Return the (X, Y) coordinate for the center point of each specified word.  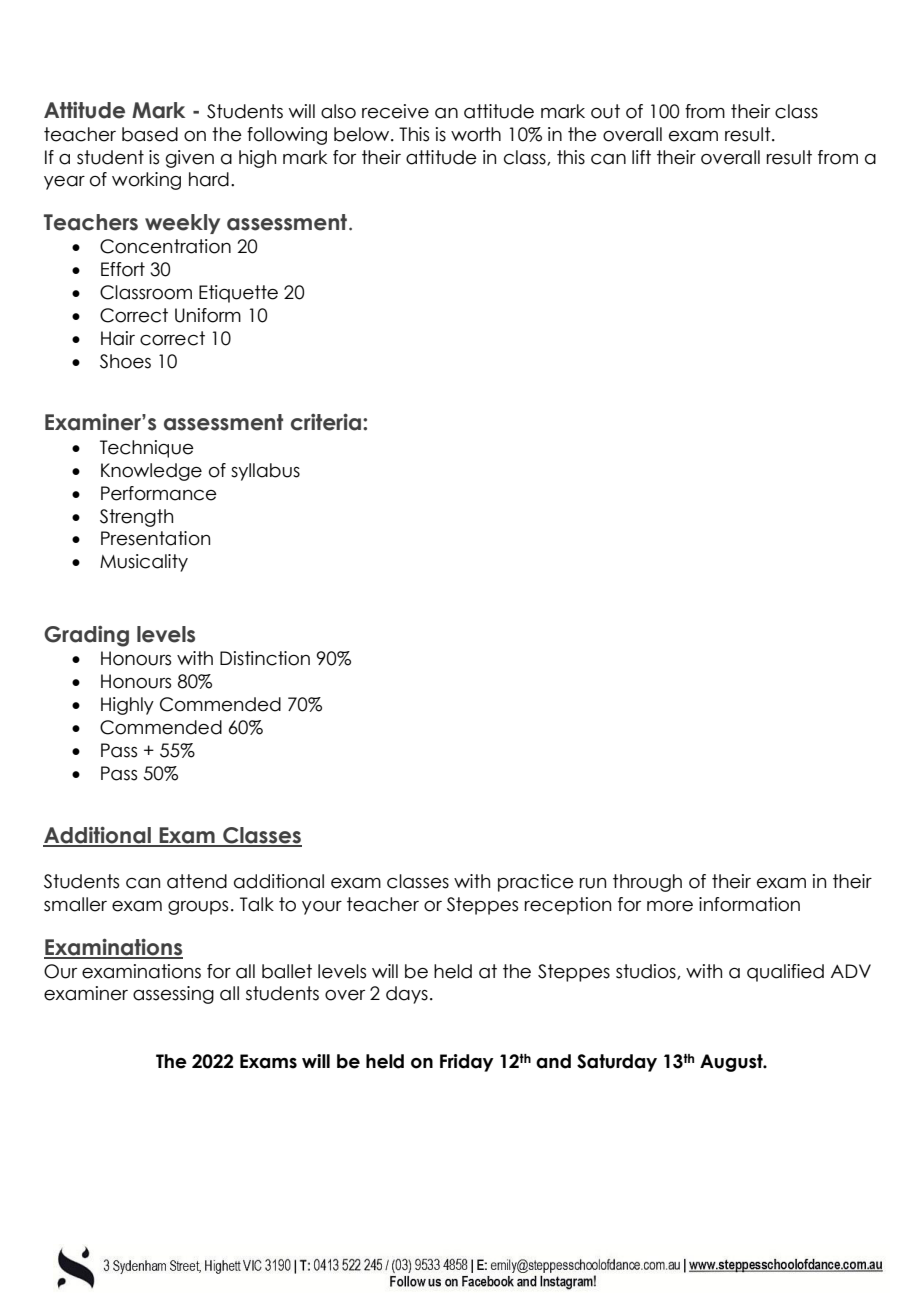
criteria (327, 422)
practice (536, 883)
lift (641, 157)
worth (476, 134)
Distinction (265, 658)
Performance (159, 493)
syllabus (265, 472)
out (605, 111)
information (749, 904)
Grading (86, 636)
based (150, 134)
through (647, 883)
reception (568, 906)
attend (197, 881)
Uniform (208, 315)
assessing (173, 995)
